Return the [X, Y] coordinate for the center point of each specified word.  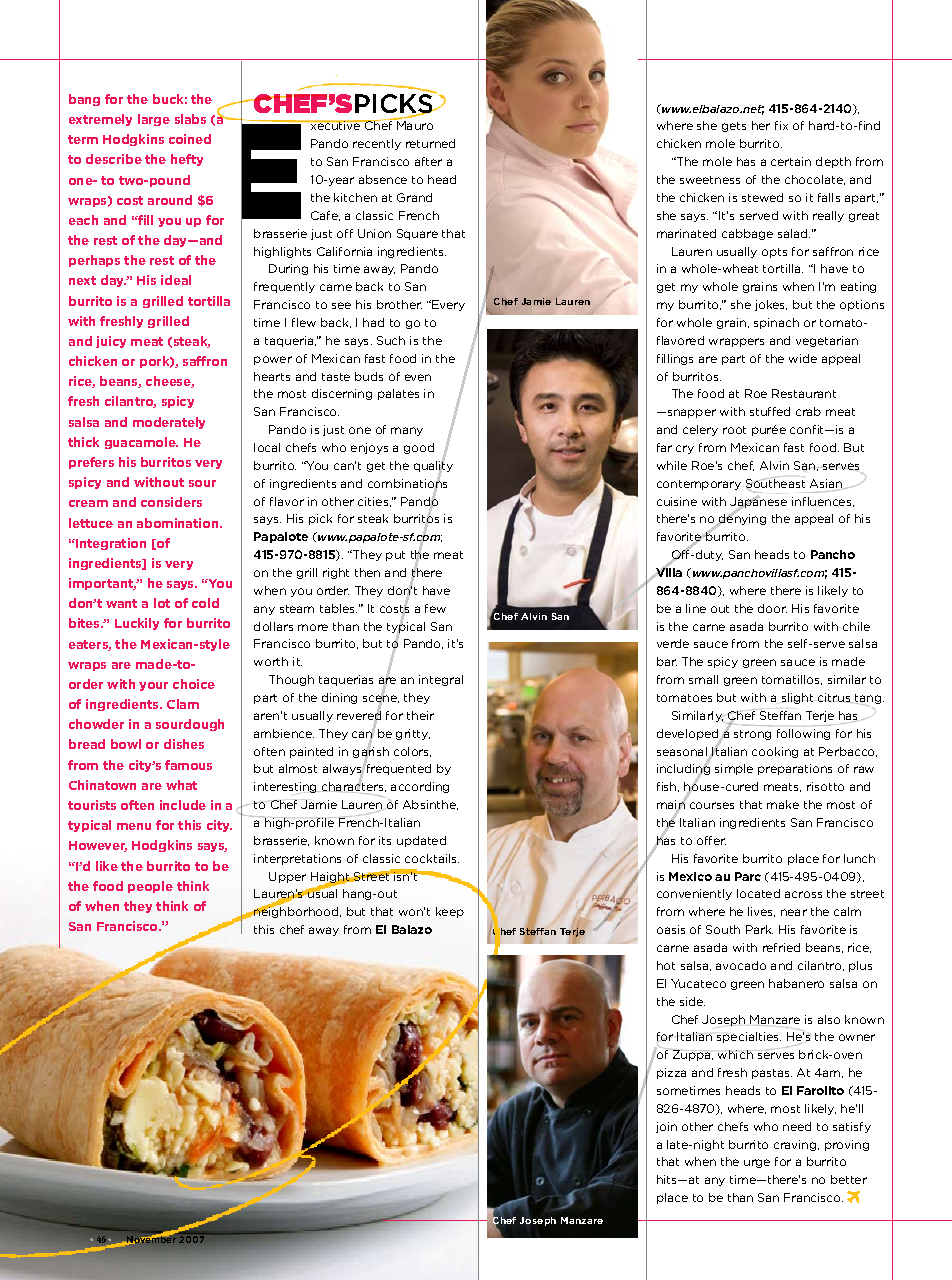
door [772, 608]
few [435, 608]
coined [190, 139]
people [150, 887]
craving [796, 1145]
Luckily [137, 624]
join [666, 1127]
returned [430, 143]
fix [781, 125]
